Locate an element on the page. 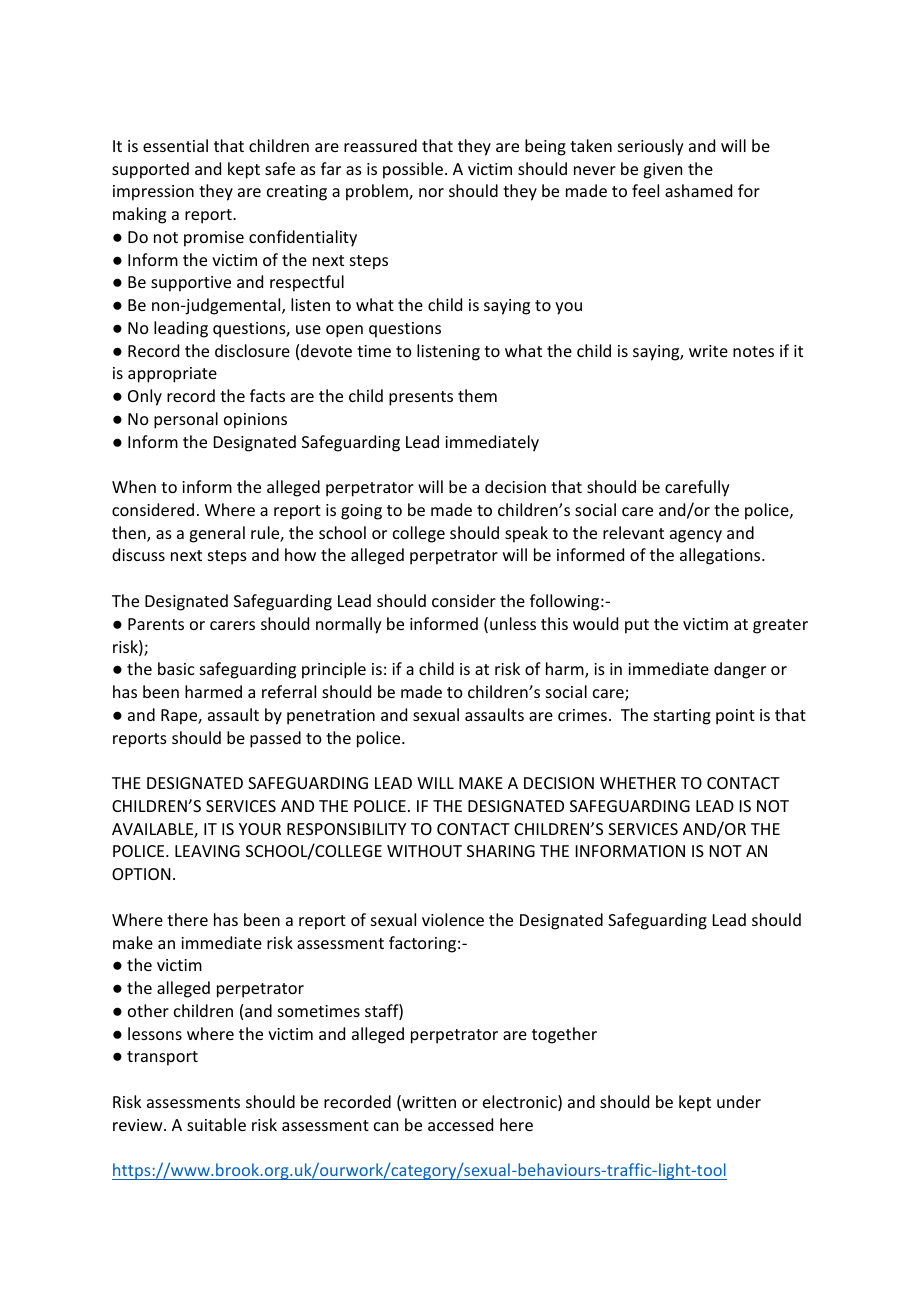 The height and width of the page is (1308, 924). WHETHER is located at coordinates (638, 783).
